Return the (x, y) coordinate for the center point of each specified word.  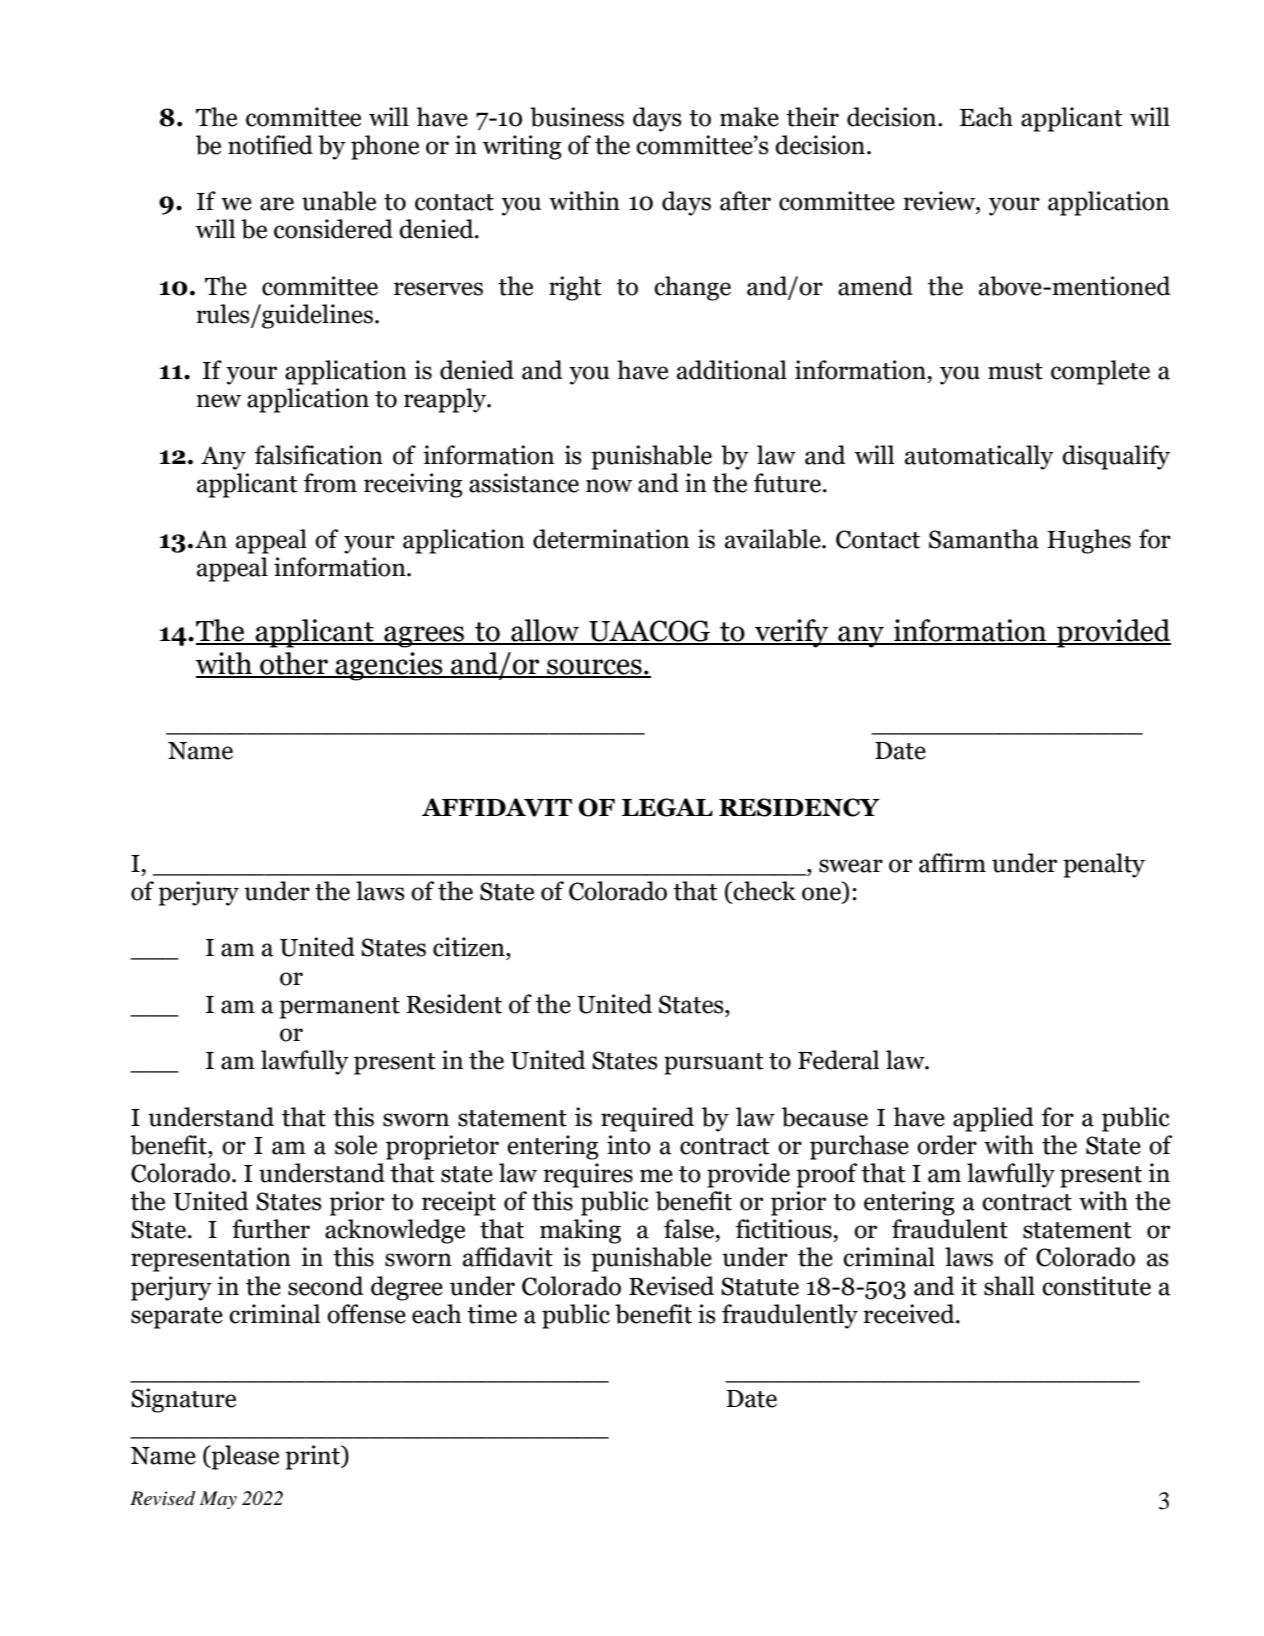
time (492, 1314)
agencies (389, 666)
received (910, 1314)
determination (611, 539)
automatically (979, 457)
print (314, 1457)
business (577, 117)
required (647, 1119)
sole (356, 1145)
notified (270, 145)
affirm (952, 863)
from (330, 483)
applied (993, 1119)
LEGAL (667, 807)
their (812, 117)
